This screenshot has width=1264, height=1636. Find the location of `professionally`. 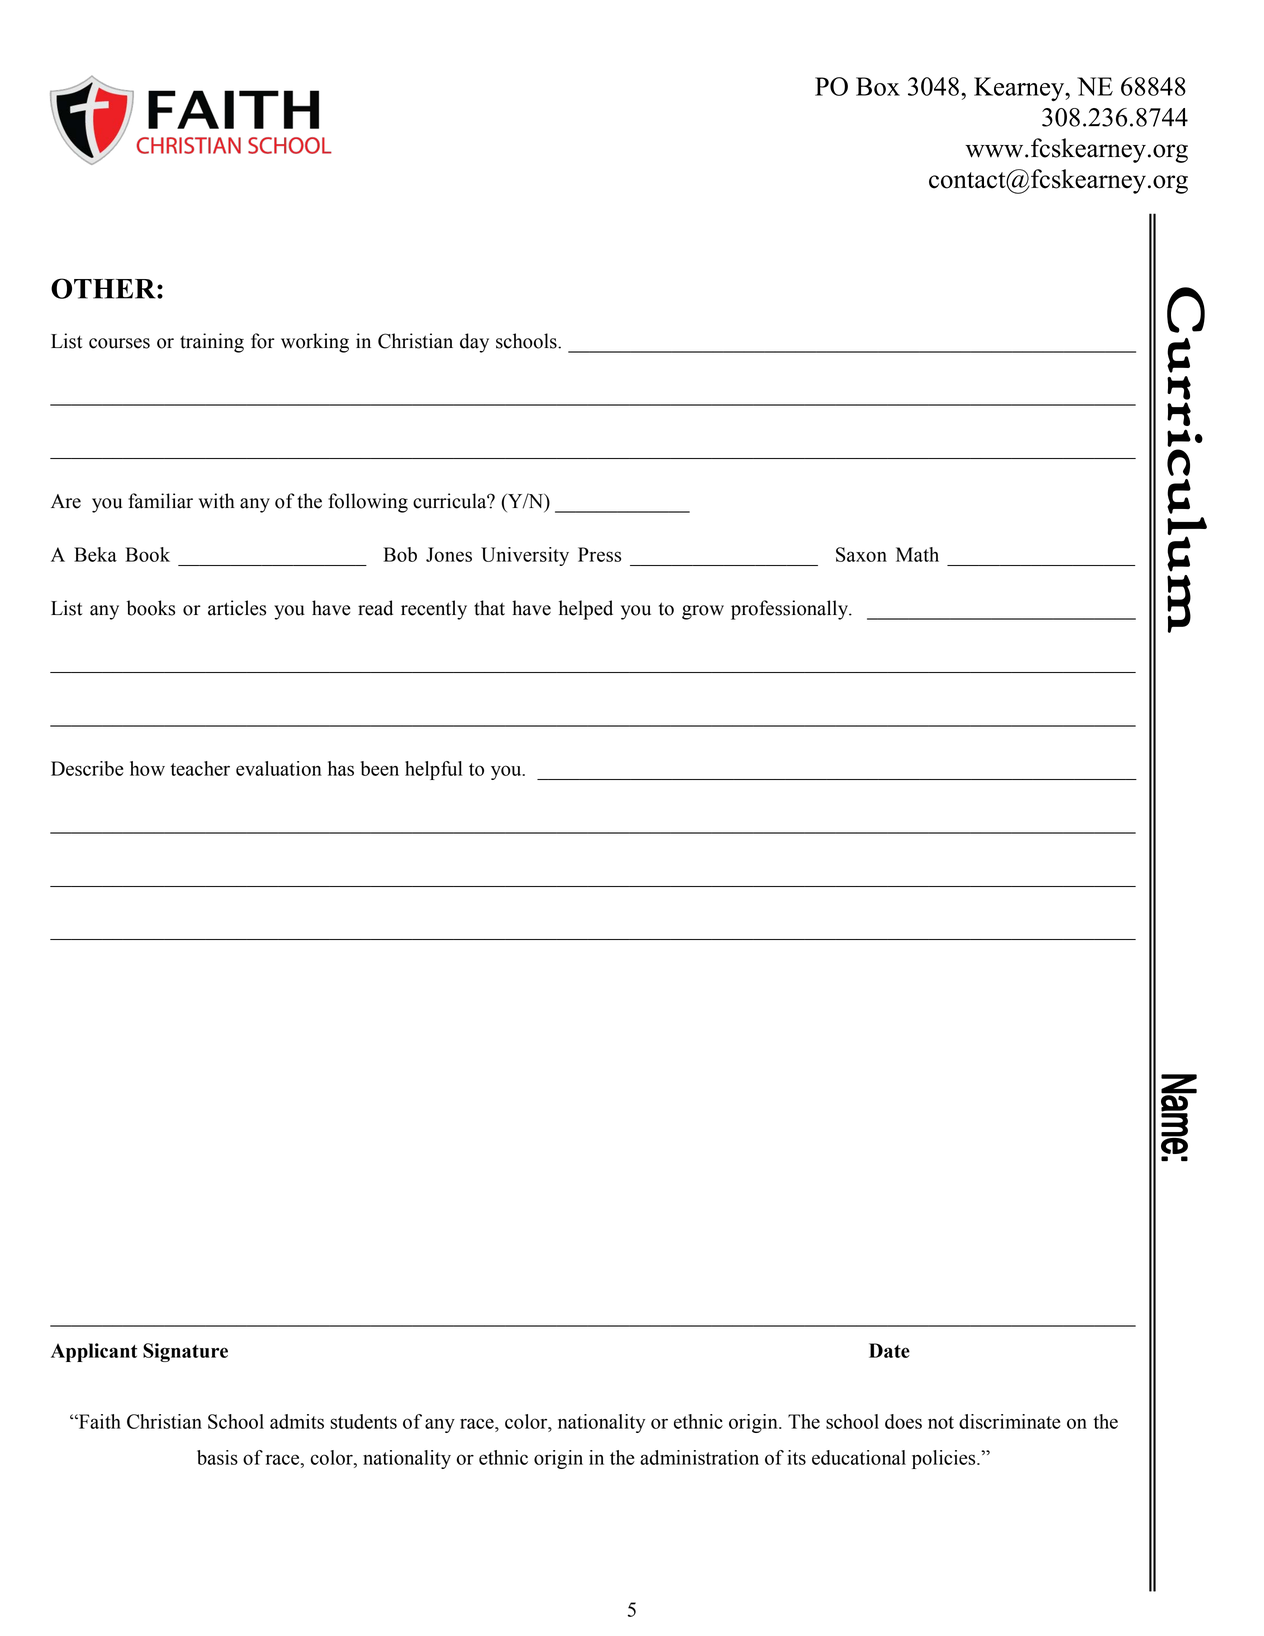

professionally is located at coordinates (791, 610).
